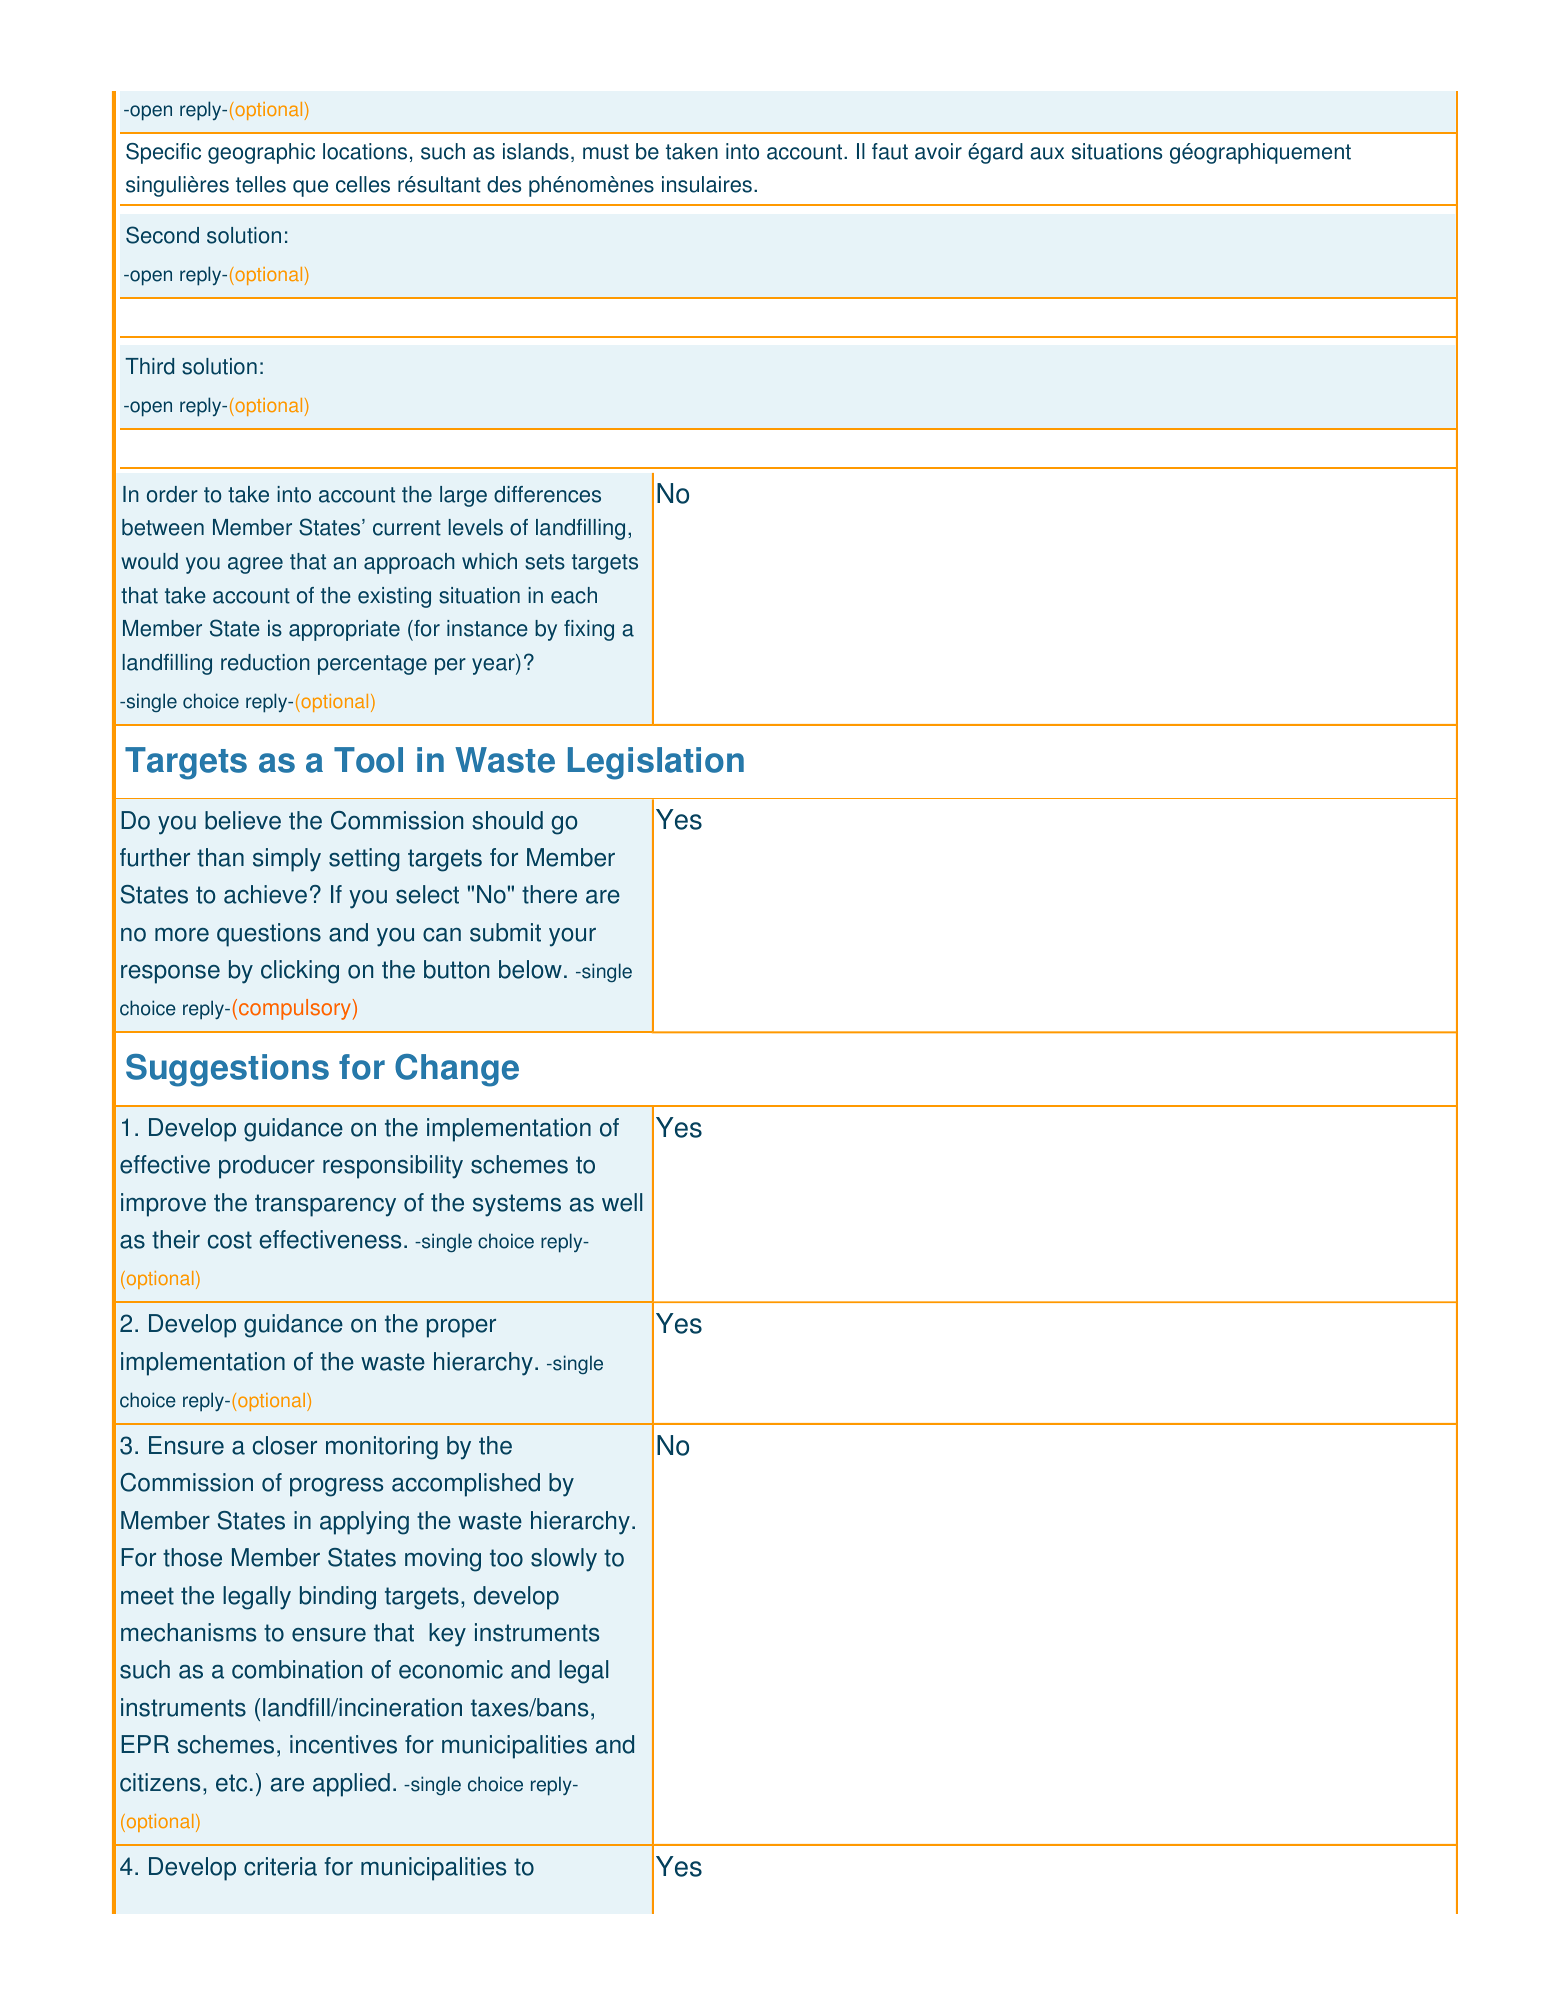 The image size is (1549, 2005). I want to click on slowly, so click(564, 1560).
